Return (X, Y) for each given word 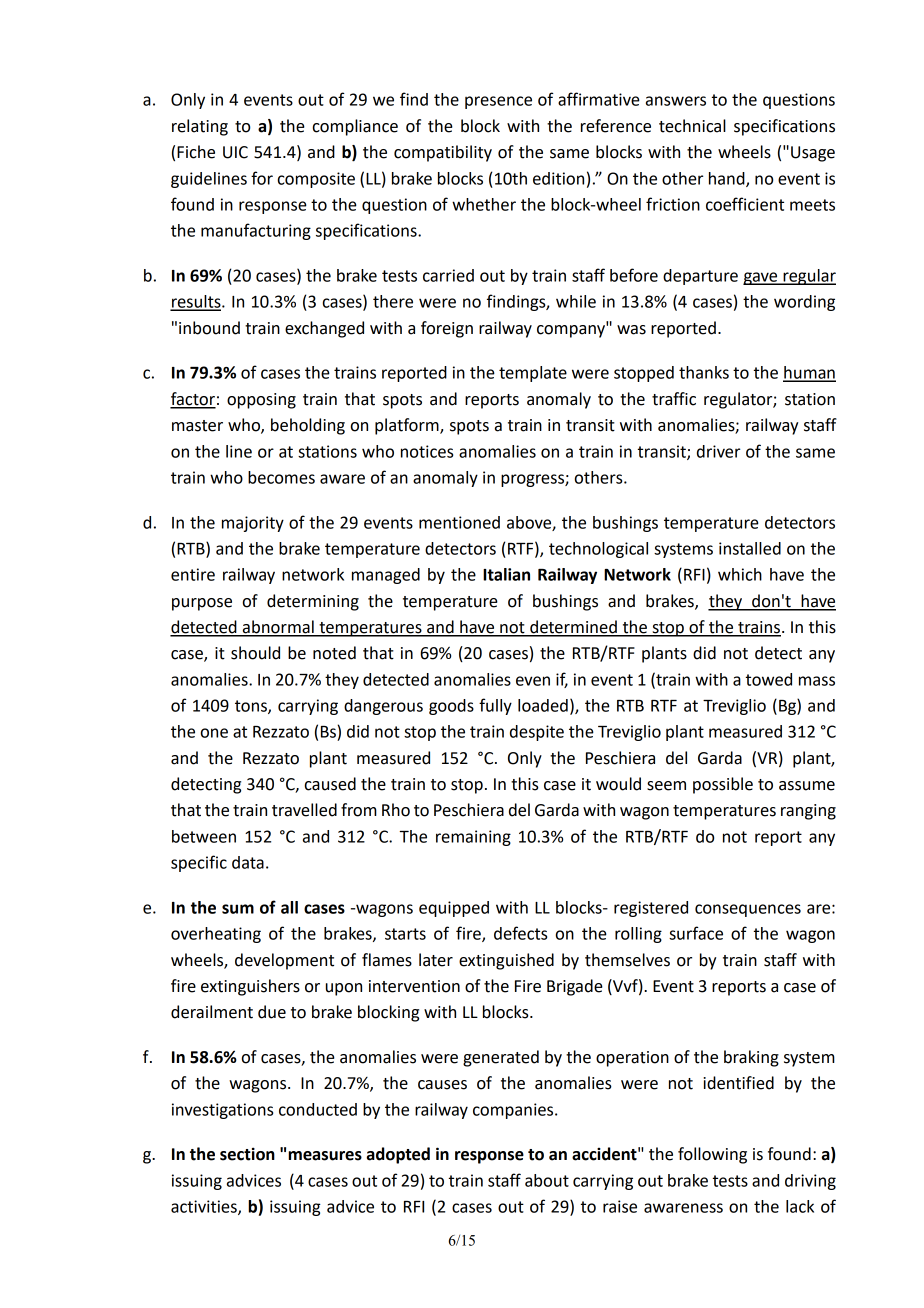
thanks (704, 372)
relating (200, 127)
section (247, 1154)
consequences (748, 910)
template (533, 374)
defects (520, 933)
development (284, 961)
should (255, 653)
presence (498, 102)
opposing (261, 401)
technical (692, 126)
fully (495, 706)
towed (769, 679)
